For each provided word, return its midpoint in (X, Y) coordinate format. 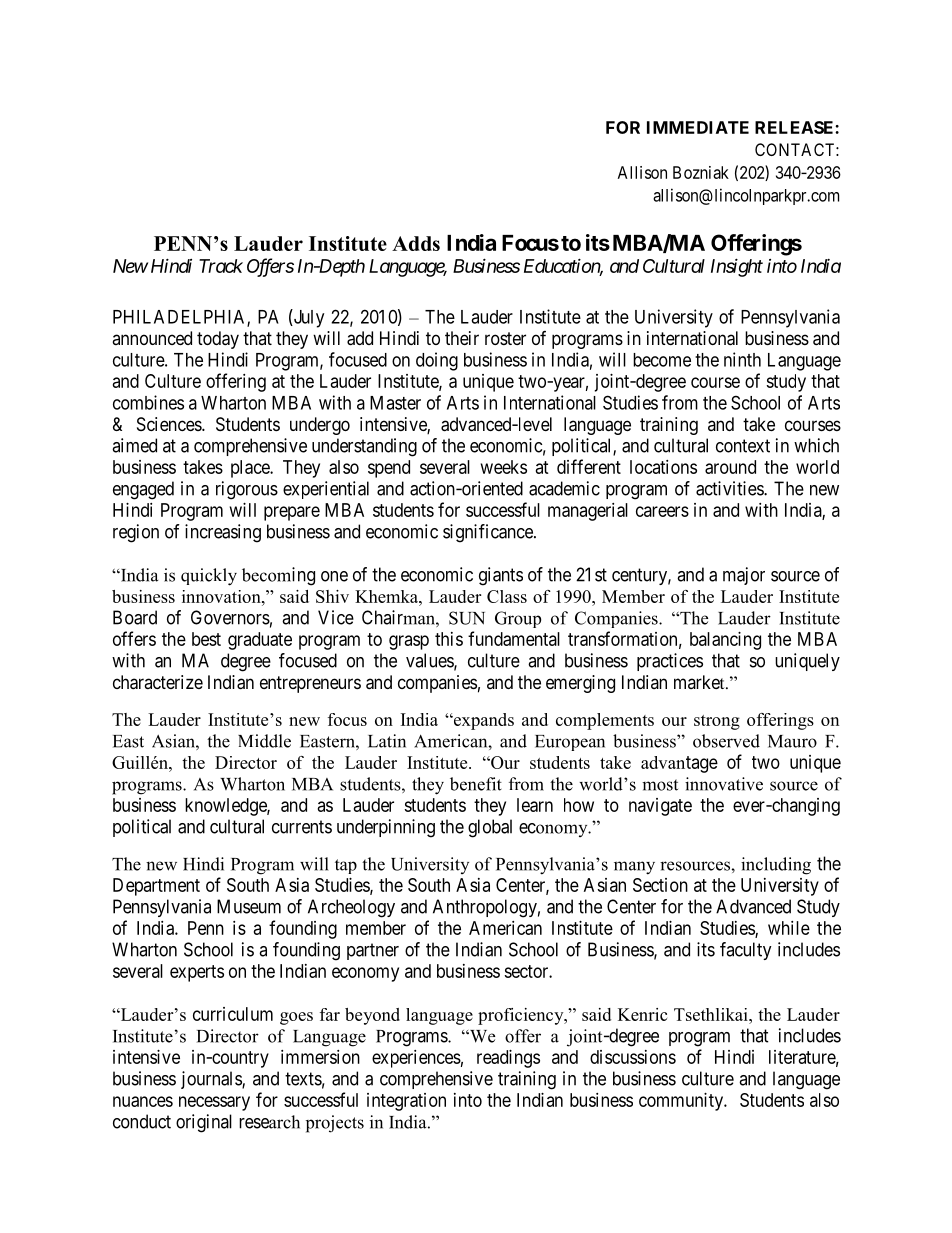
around (730, 467)
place (251, 469)
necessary (214, 1103)
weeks (504, 467)
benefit (476, 784)
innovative (724, 784)
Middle (264, 741)
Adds (416, 243)
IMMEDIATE (698, 127)
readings (508, 1059)
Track (221, 266)
